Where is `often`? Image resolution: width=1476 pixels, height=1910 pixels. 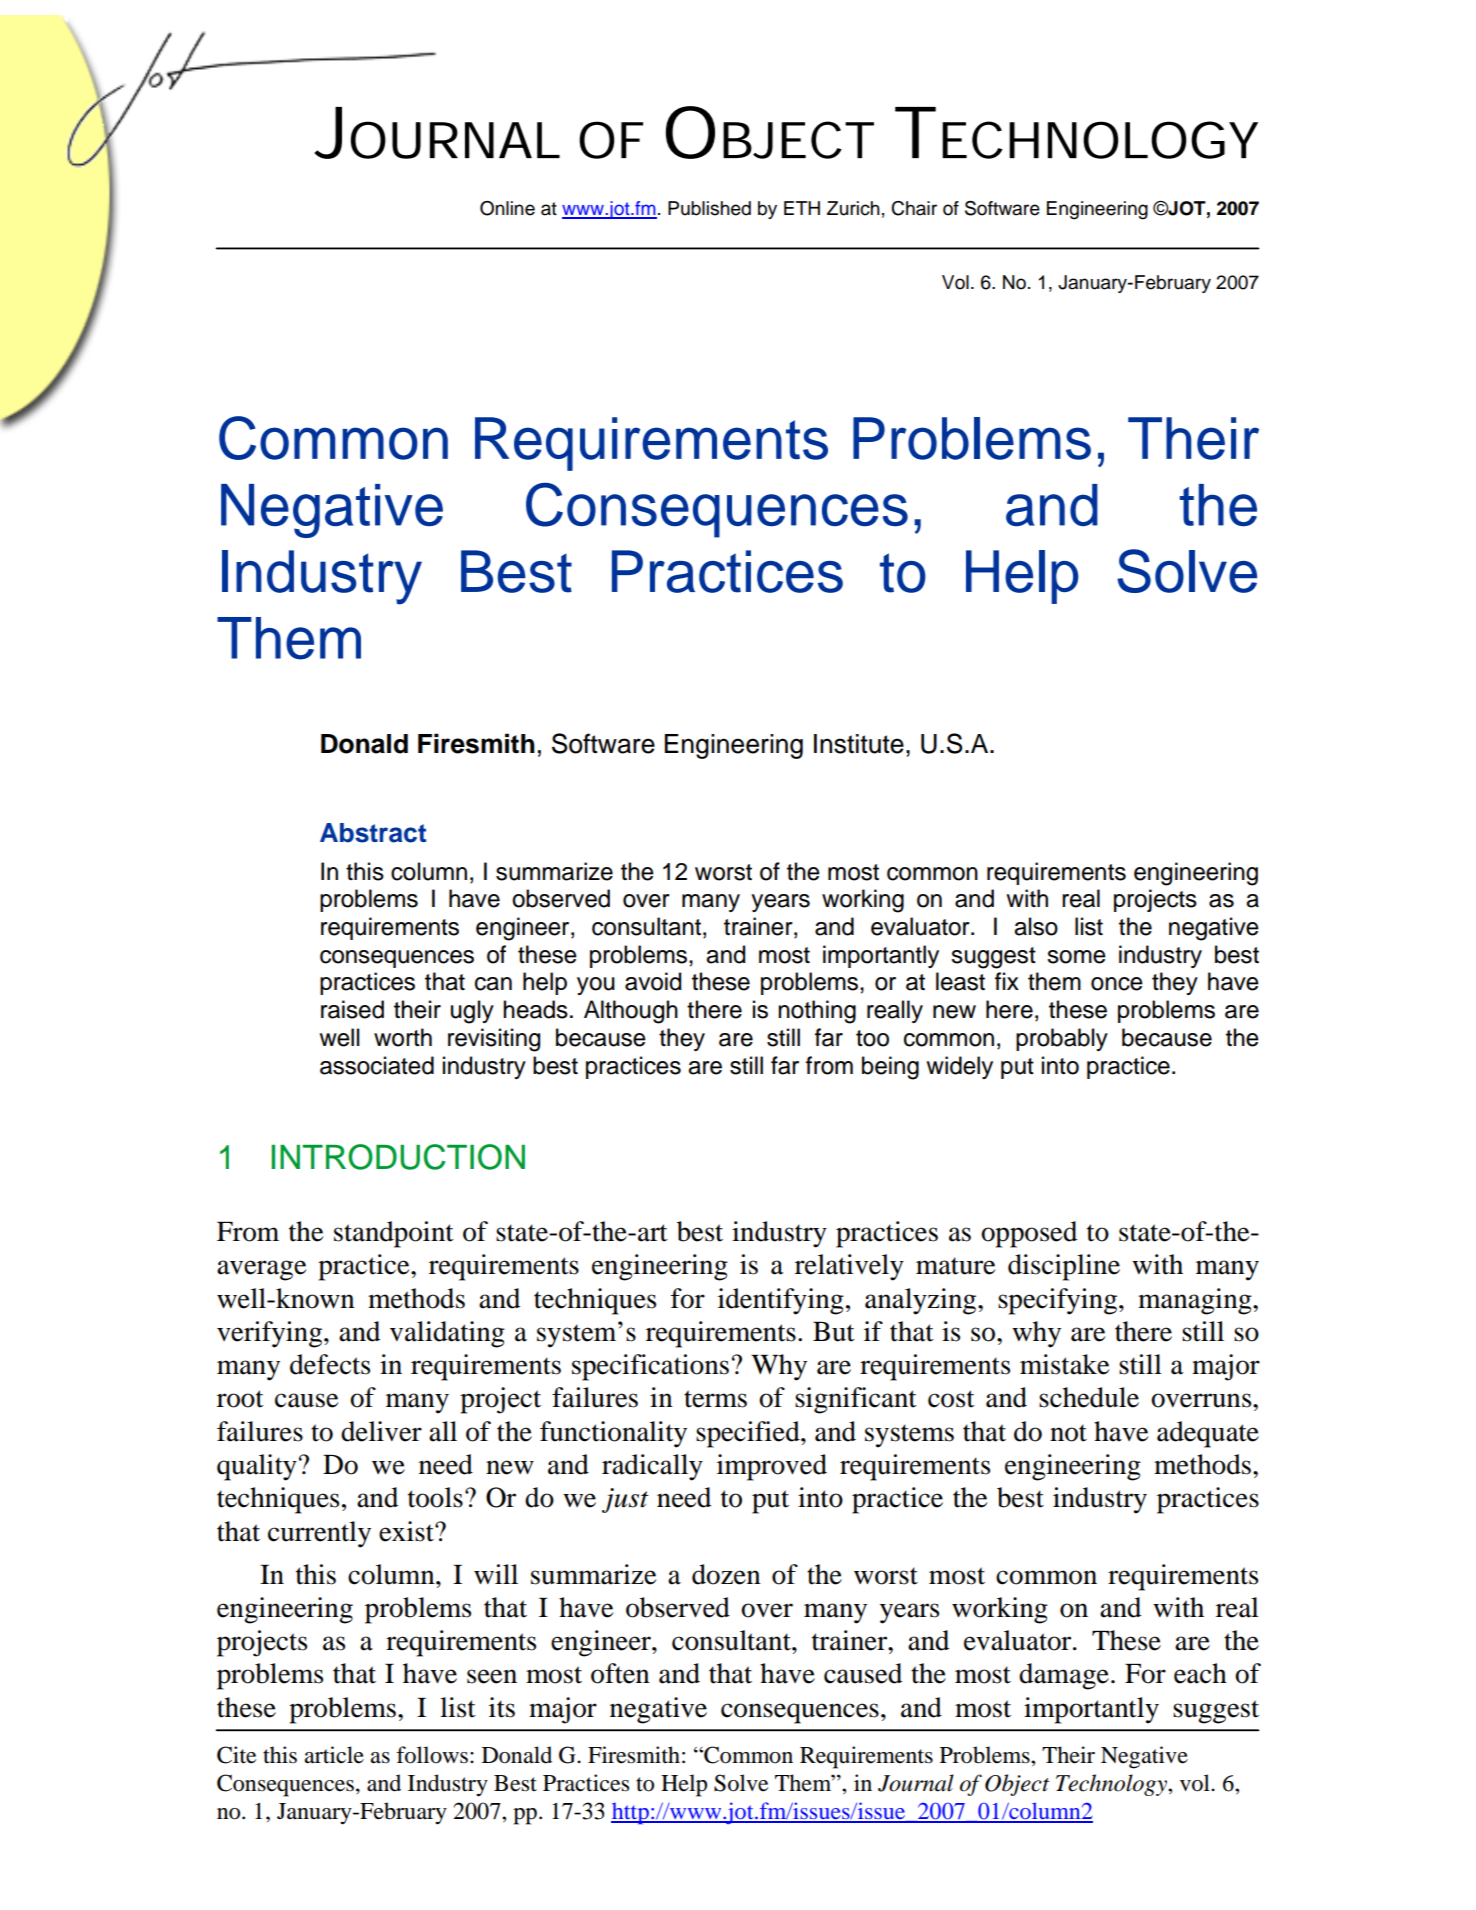 often is located at coordinates (620, 1673).
